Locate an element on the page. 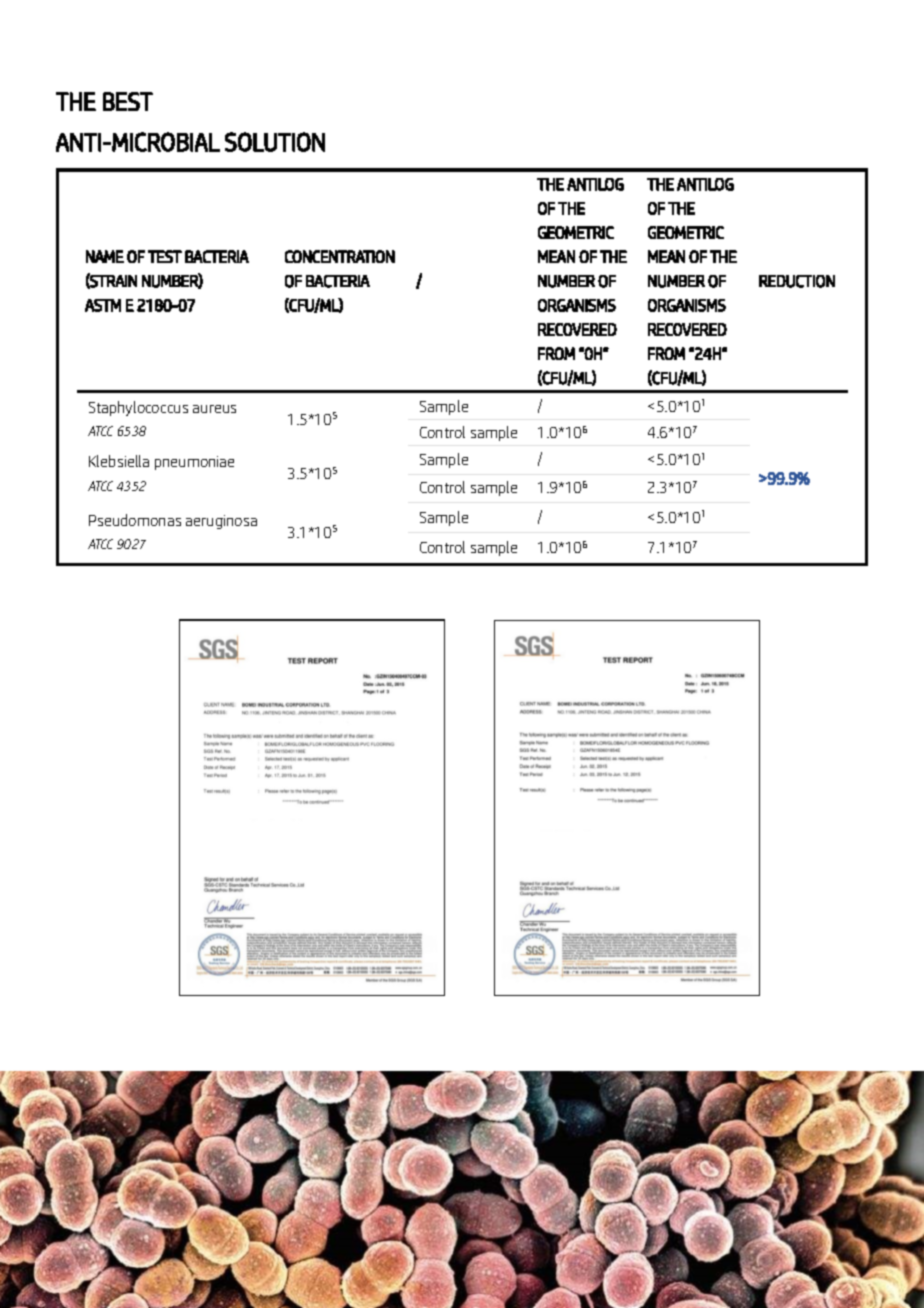 Image resolution: width=924 pixels, height=1308 pixels. aureus is located at coordinates (214, 409).
